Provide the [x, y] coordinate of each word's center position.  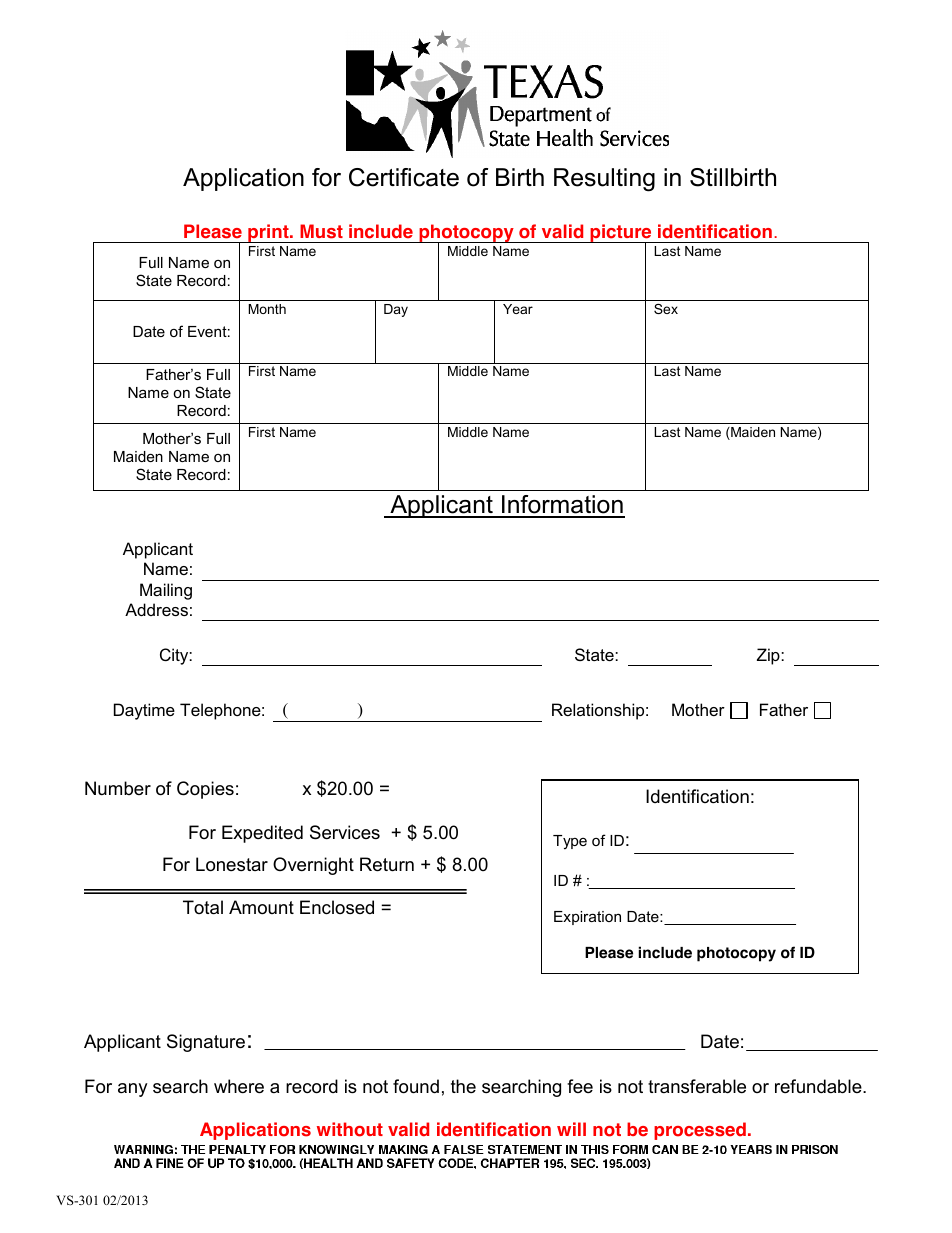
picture [621, 234]
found [416, 1086]
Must [321, 231]
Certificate [404, 177]
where [239, 1086]
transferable [697, 1086]
